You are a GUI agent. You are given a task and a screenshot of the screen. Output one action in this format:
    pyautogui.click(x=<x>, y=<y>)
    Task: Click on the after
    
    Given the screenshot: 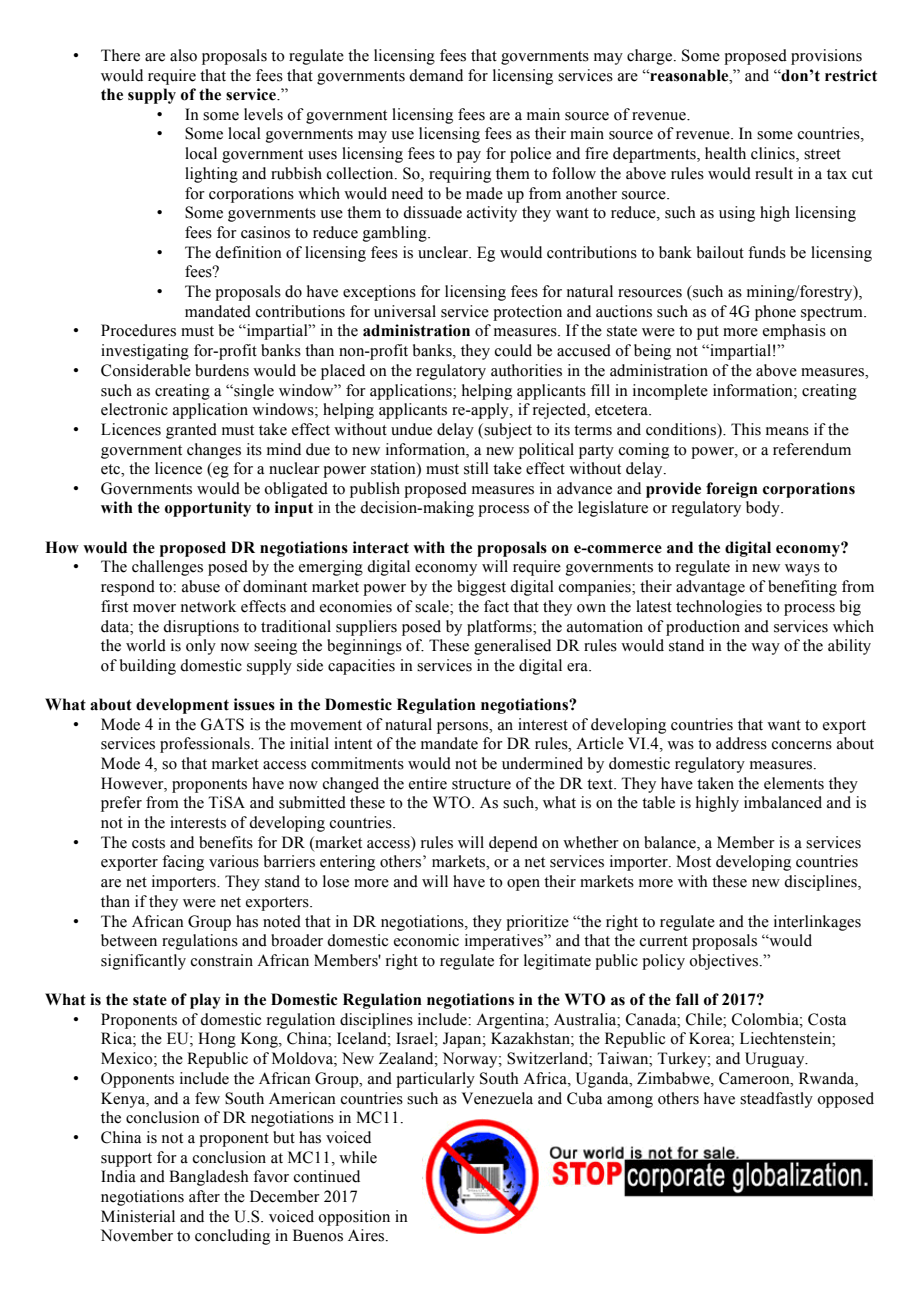 What is the action you would take?
    pyautogui.click(x=204, y=1196)
